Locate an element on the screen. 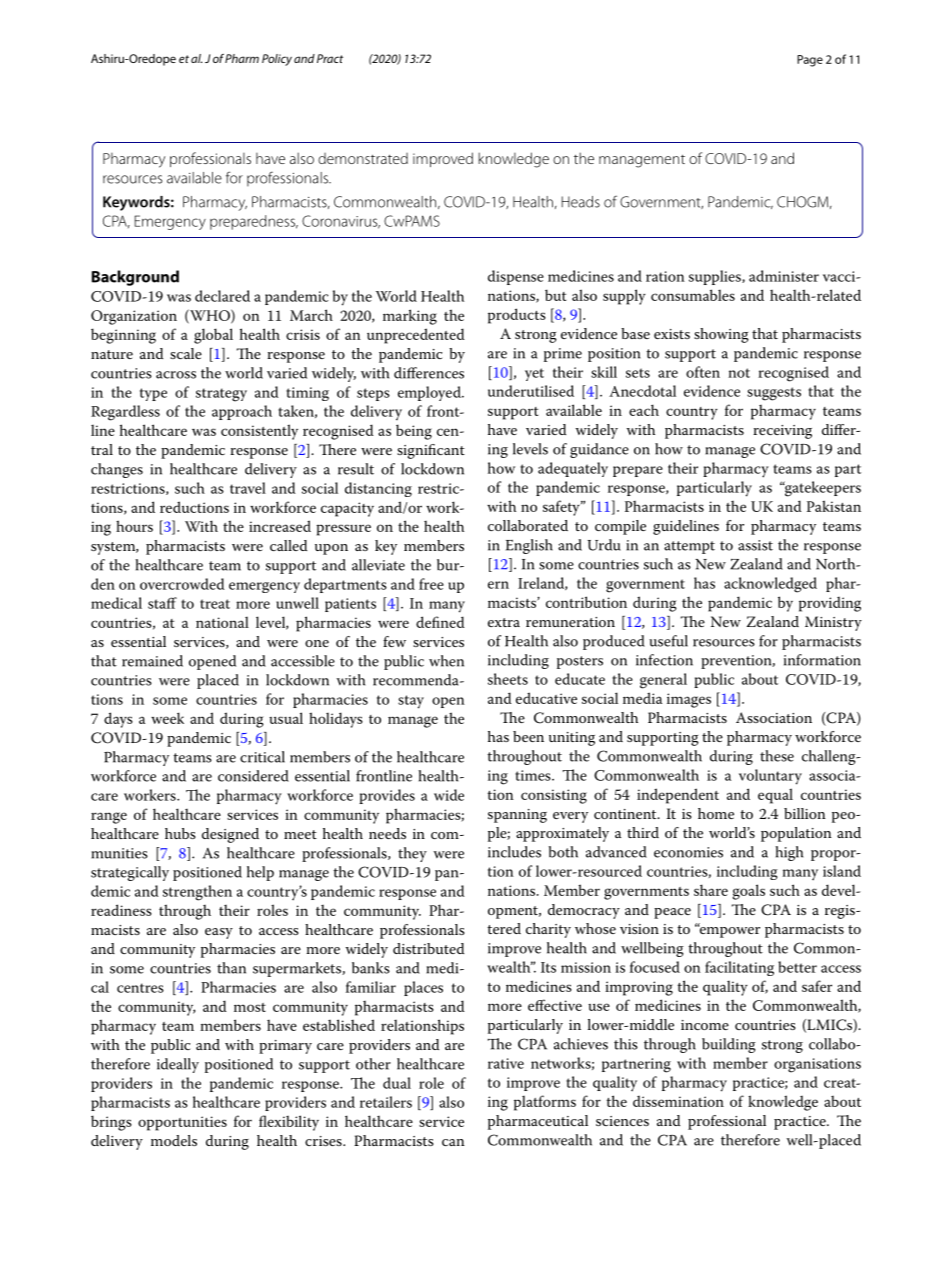 This screenshot has height=1265, width=952. declared is located at coordinates (222, 296).
